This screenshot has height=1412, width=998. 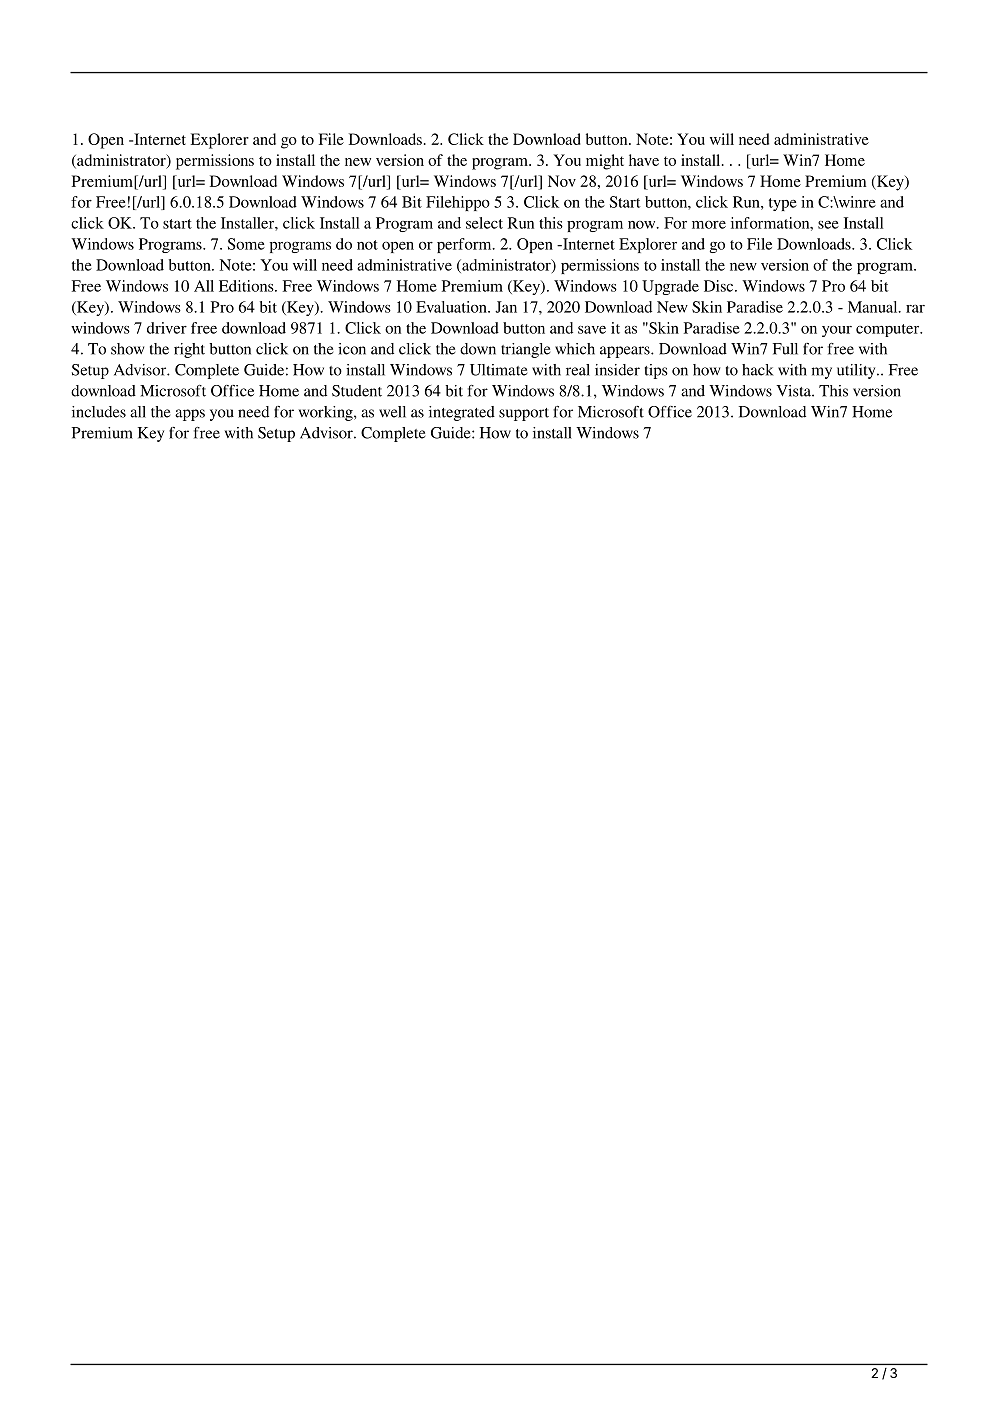 I want to click on apps, so click(x=190, y=415).
